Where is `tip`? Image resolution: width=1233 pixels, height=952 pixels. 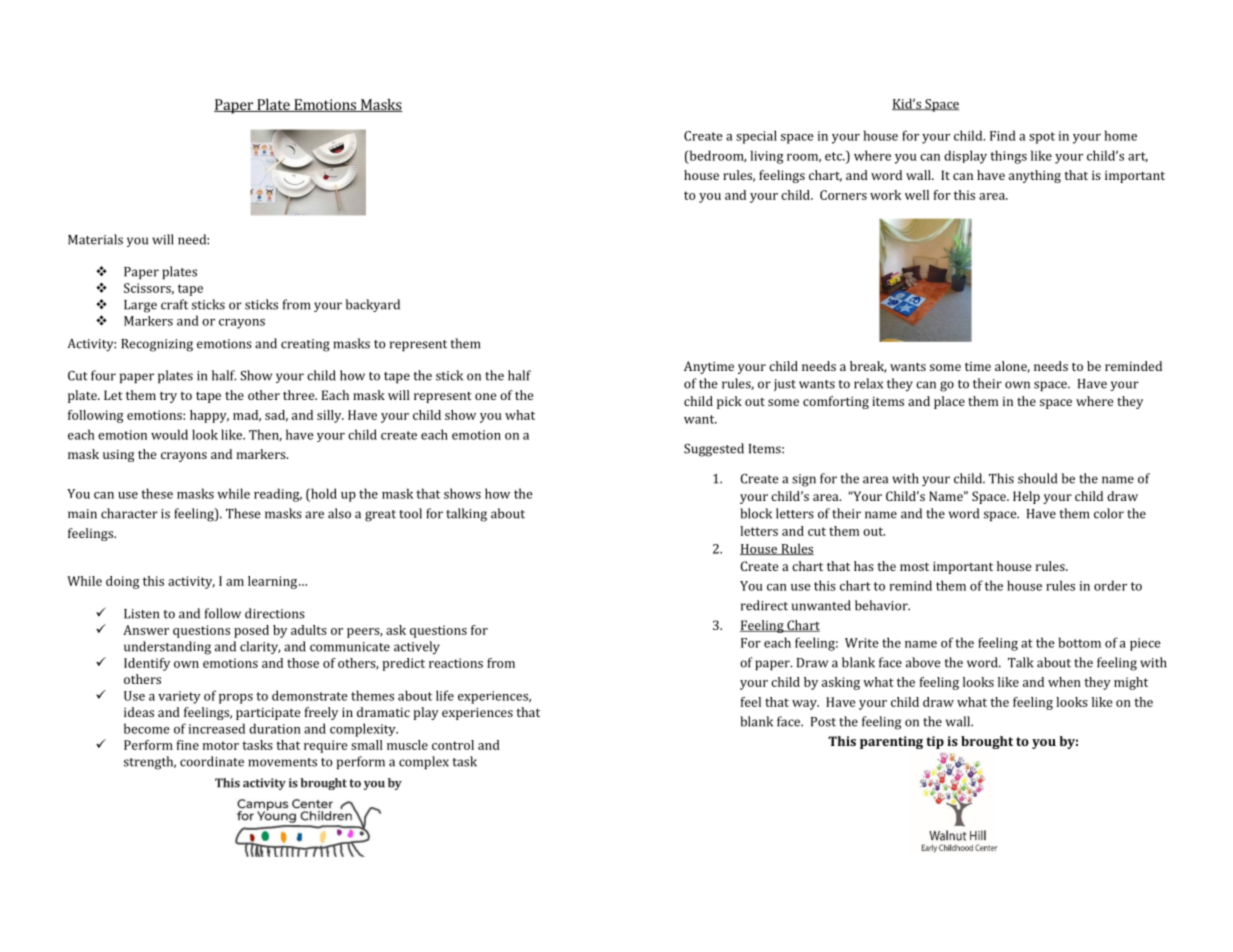
tip is located at coordinates (935, 742).
